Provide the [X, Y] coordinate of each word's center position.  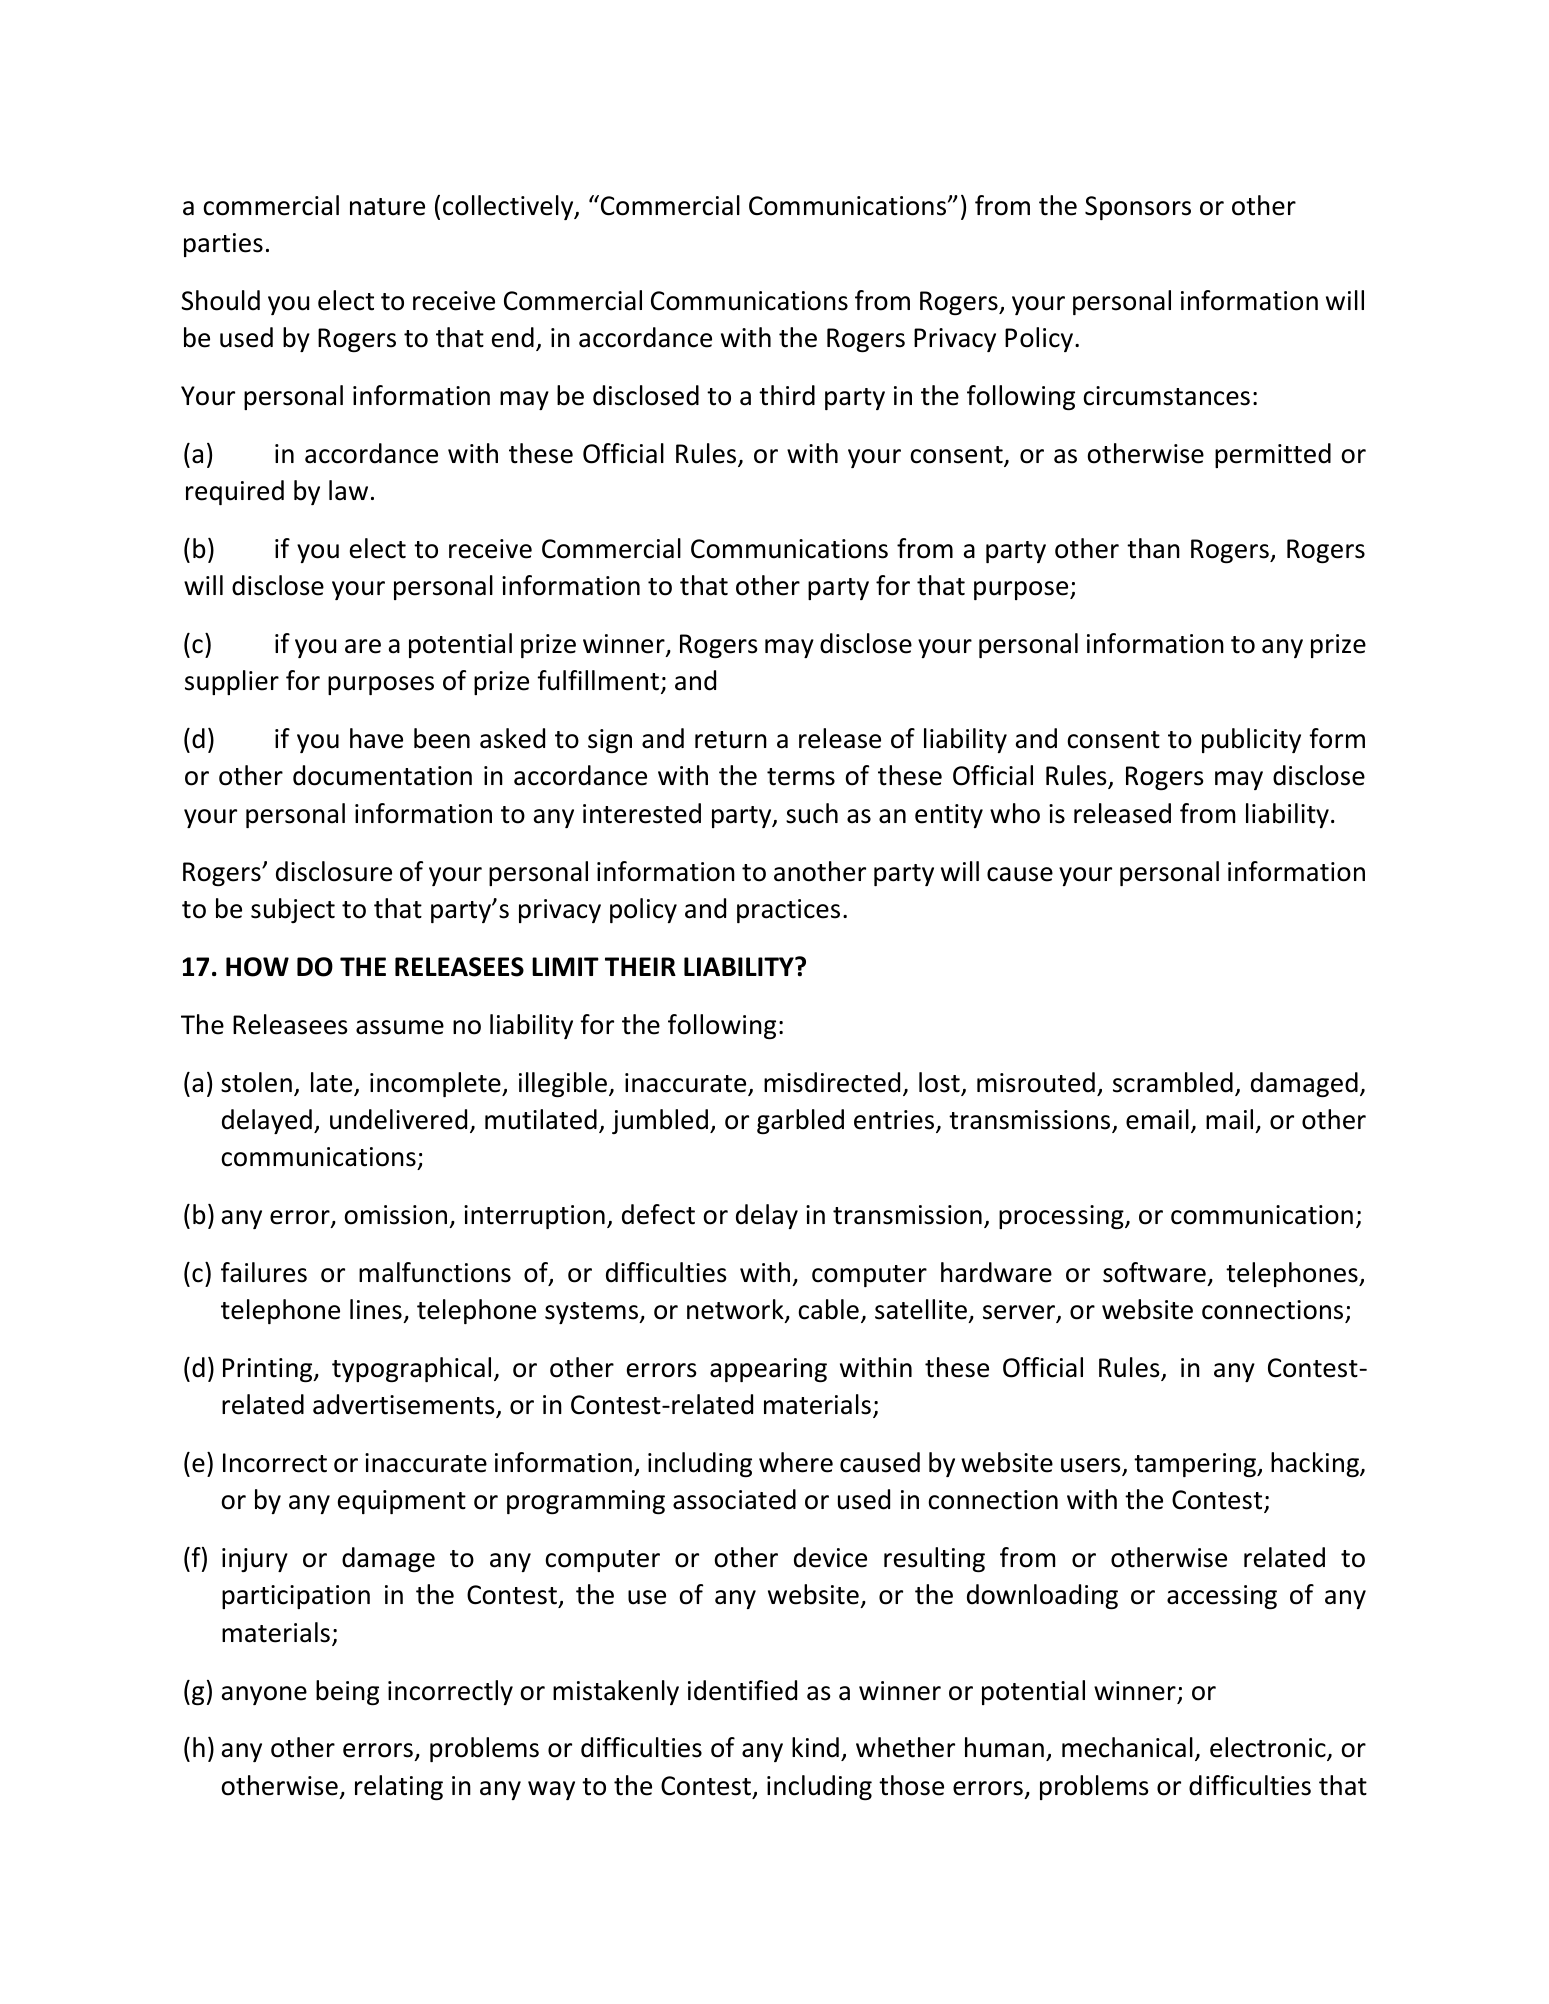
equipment [402, 1502]
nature [387, 207]
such [812, 813]
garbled [800, 1121]
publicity [1251, 740]
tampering [1196, 1465]
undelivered [398, 1119]
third [787, 395]
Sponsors [1138, 208]
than [1153, 548]
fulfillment [598, 680]
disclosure [334, 871]
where [796, 1462]
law [348, 490]
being [347, 1692]
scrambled [1173, 1082]
